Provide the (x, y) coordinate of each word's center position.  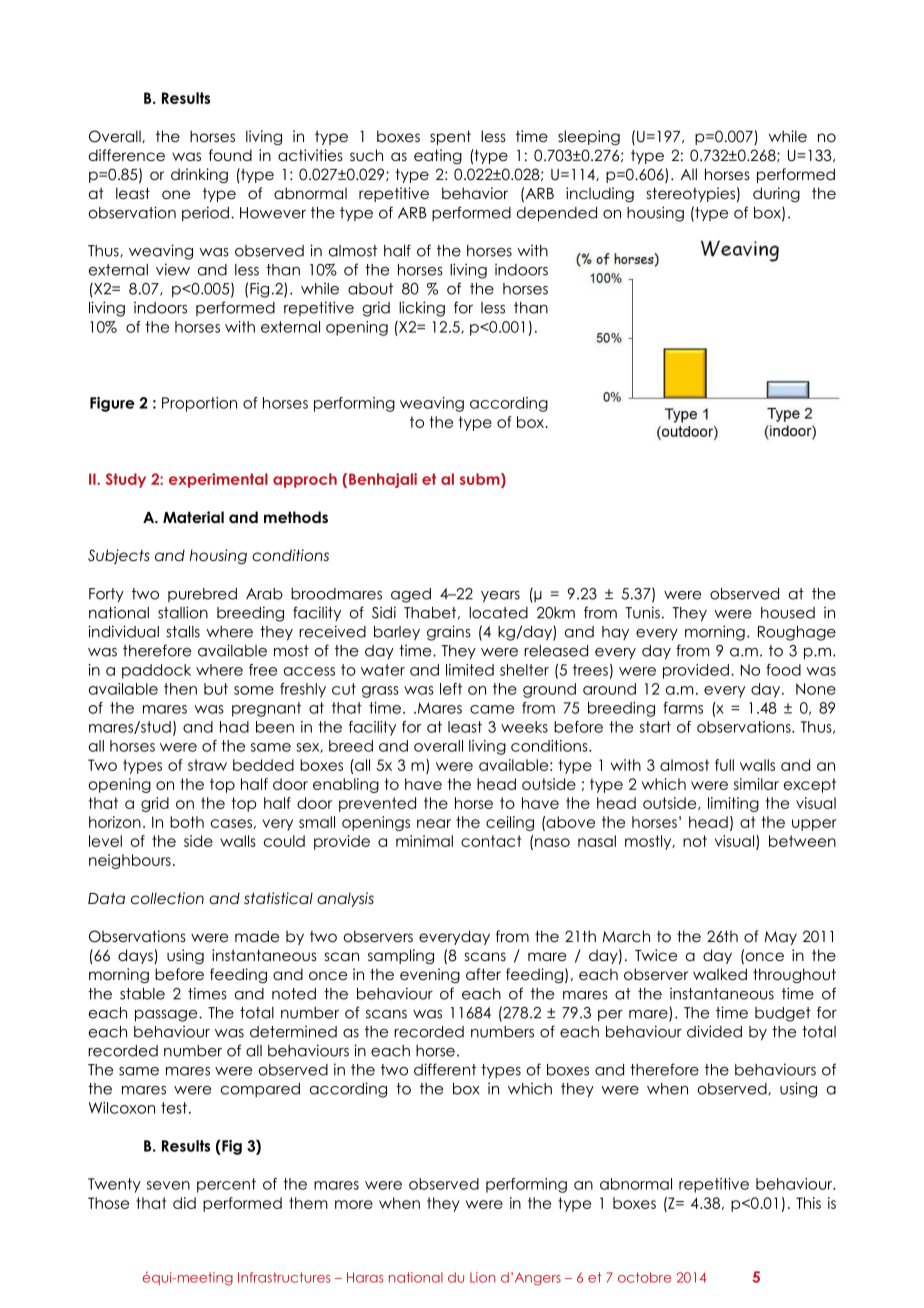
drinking (199, 176)
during (776, 194)
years (500, 597)
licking (422, 309)
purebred (202, 595)
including (600, 194)
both (187, 822)
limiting (733, 804)
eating (438, 156)
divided (714, 1031)
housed (788, 613)
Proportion (199, 404)
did (184, 1203)
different (445, 1069)
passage (167, 1016)
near (434, 823)
